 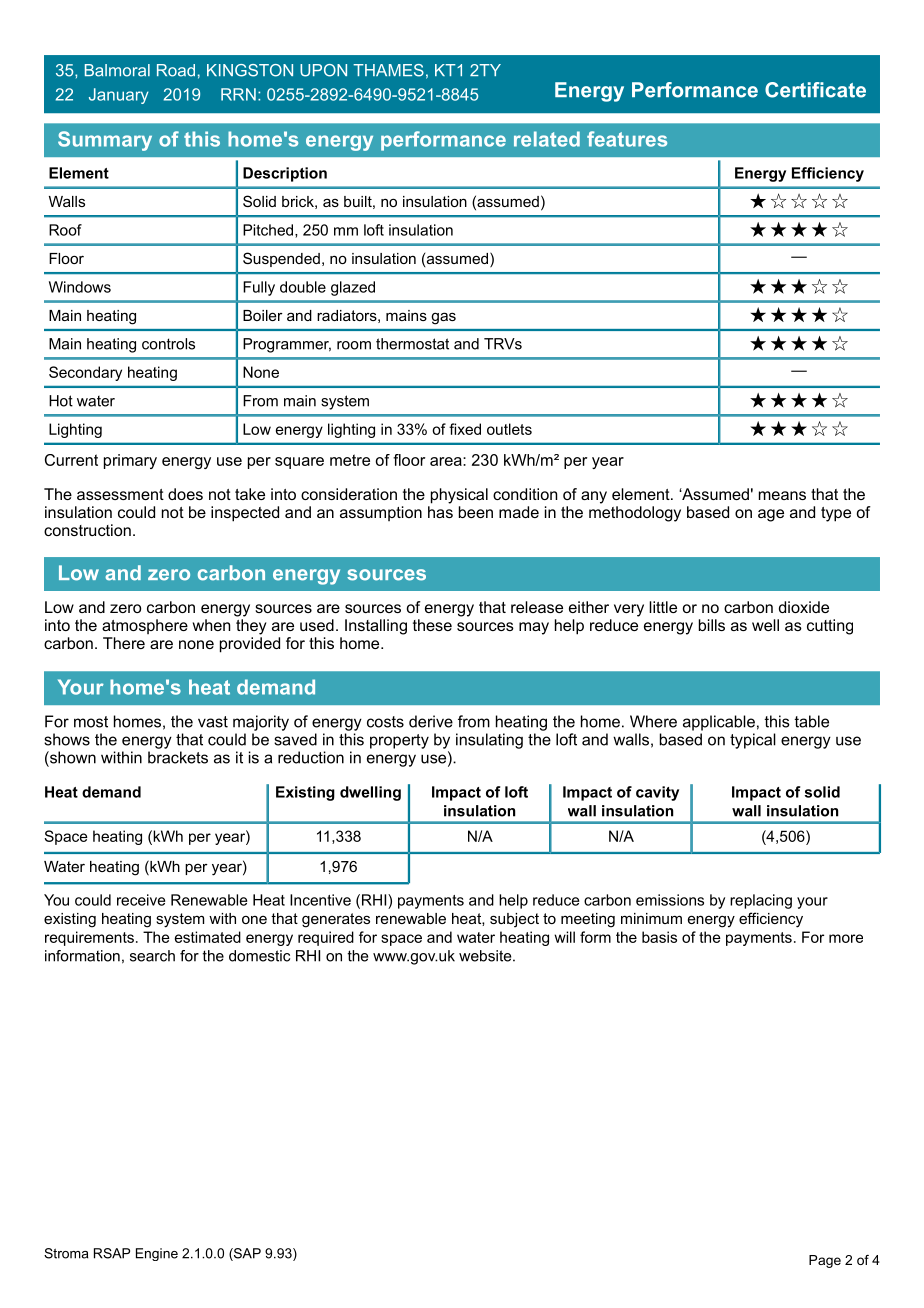 I want to click on THAMES, so click(x=388, y=70).
